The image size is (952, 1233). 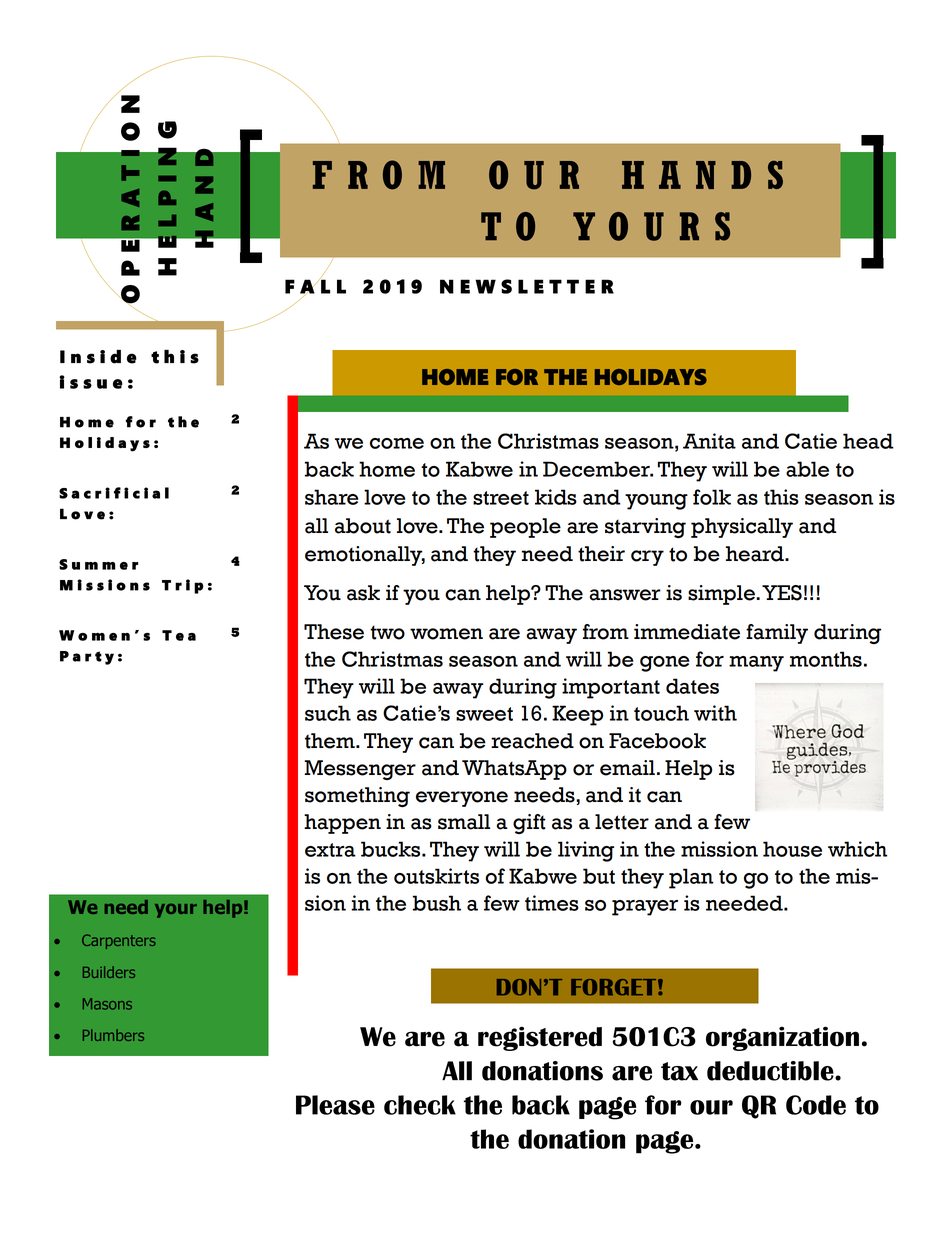 What do you see at coordinates (807, 469) in the document?
I see `able` at bounding box center [807, 469].
